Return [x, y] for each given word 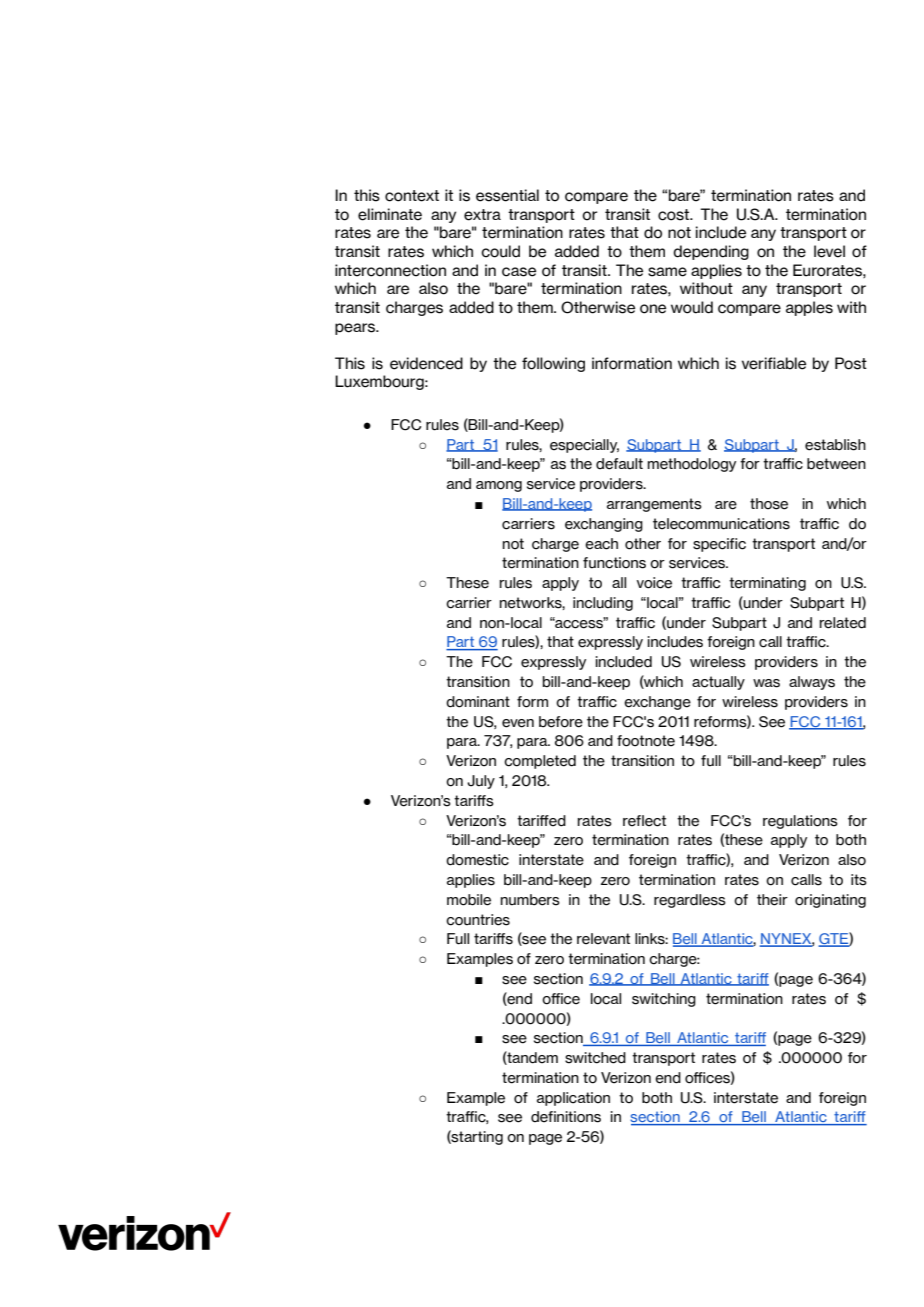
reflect [644, 821]
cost [674, 215]
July [481, 782]
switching [664, 1000]
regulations [800, 822]
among [499, 486]
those [769, 504]
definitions [566, 1117]
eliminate [390, 214]
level [829, 251]
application [573, 1099]
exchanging [604, 525]
